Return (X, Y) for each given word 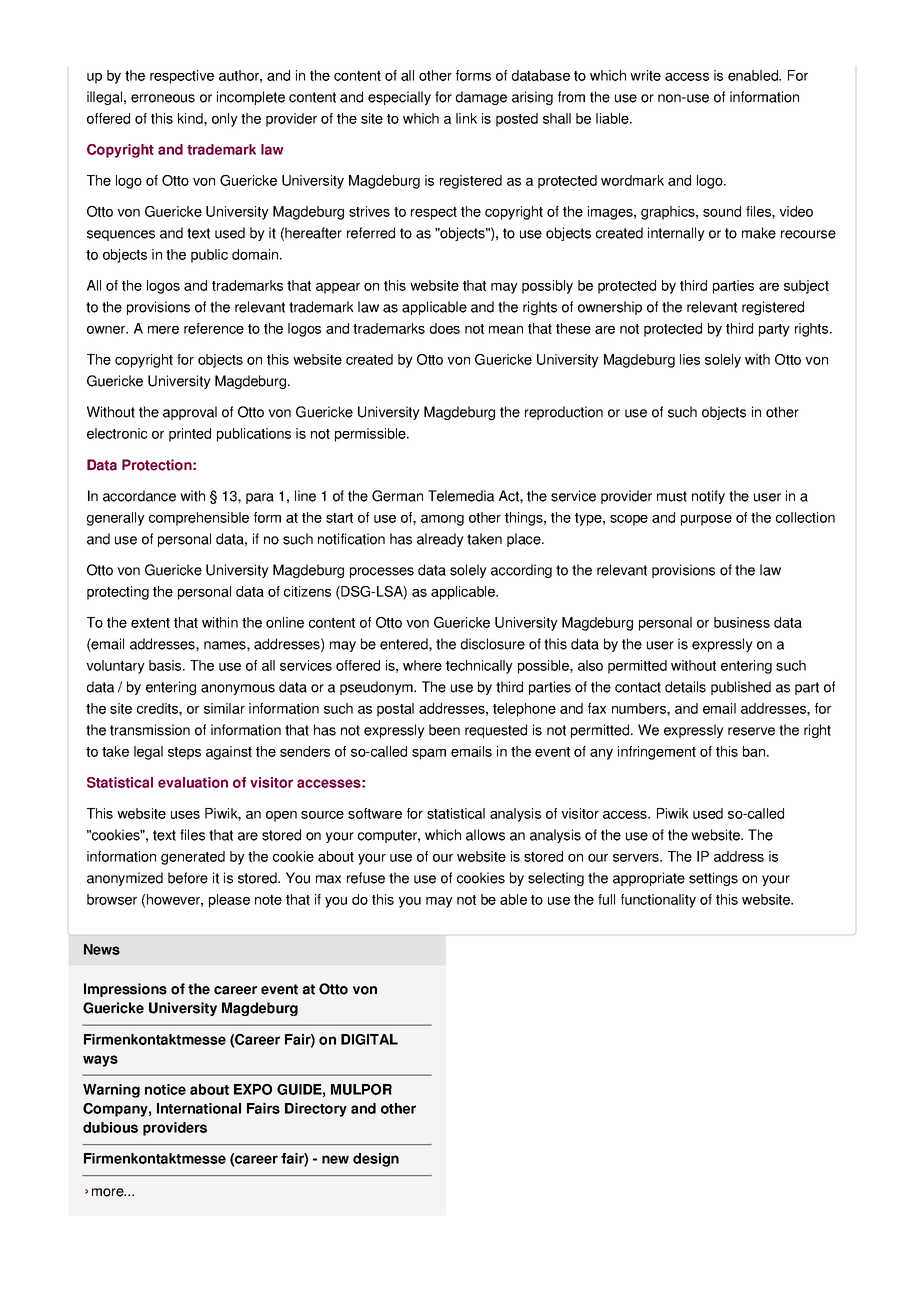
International (199, 1108)
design (376, 1160)
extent (150, 623)
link (466, 118)
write (645, 75)
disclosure (493, 644)
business (742, 622)
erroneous (163, 98)
